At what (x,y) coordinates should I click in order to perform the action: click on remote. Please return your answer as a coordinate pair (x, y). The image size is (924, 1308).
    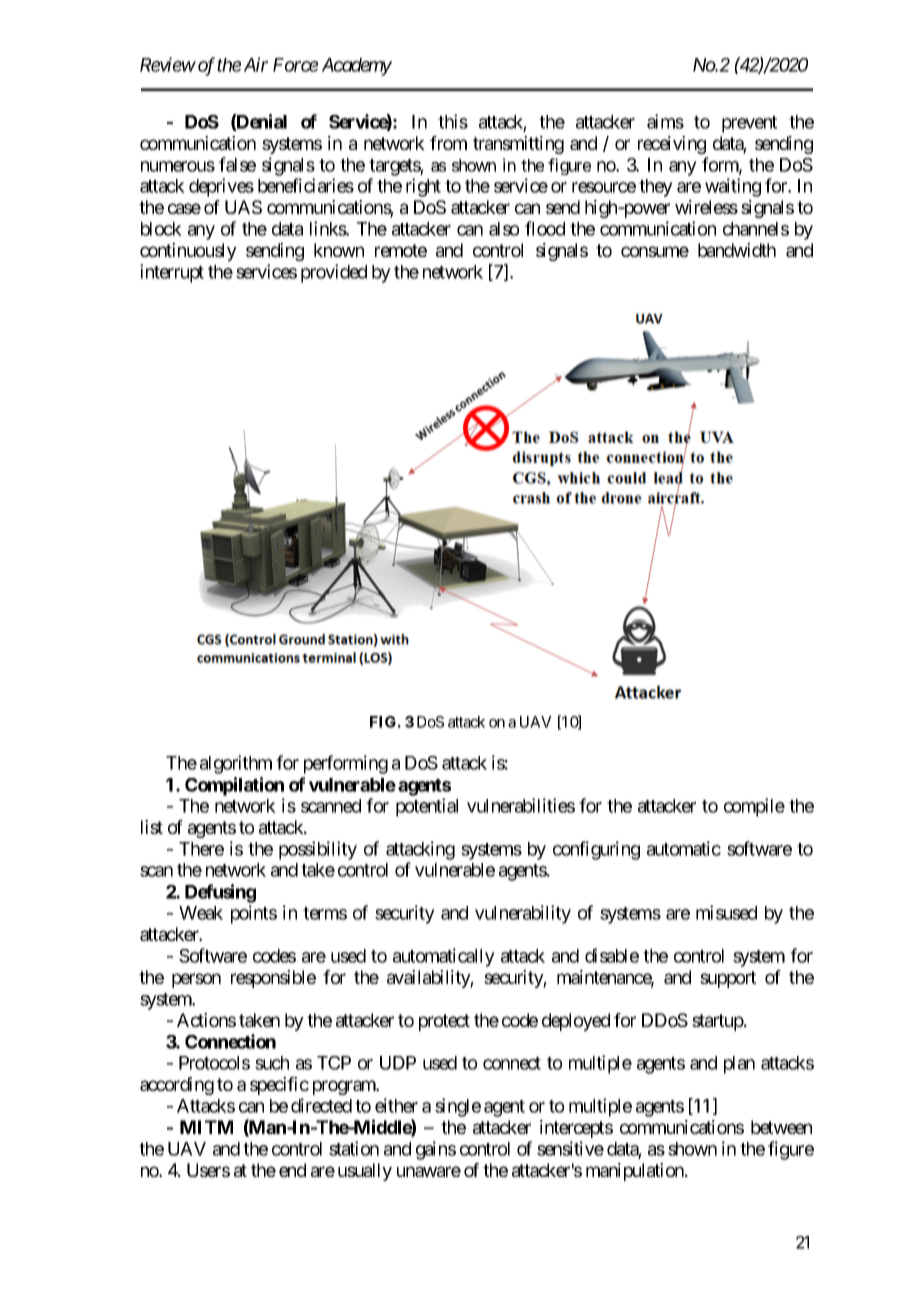
    Looking at the image, I should click on (401, 250).
